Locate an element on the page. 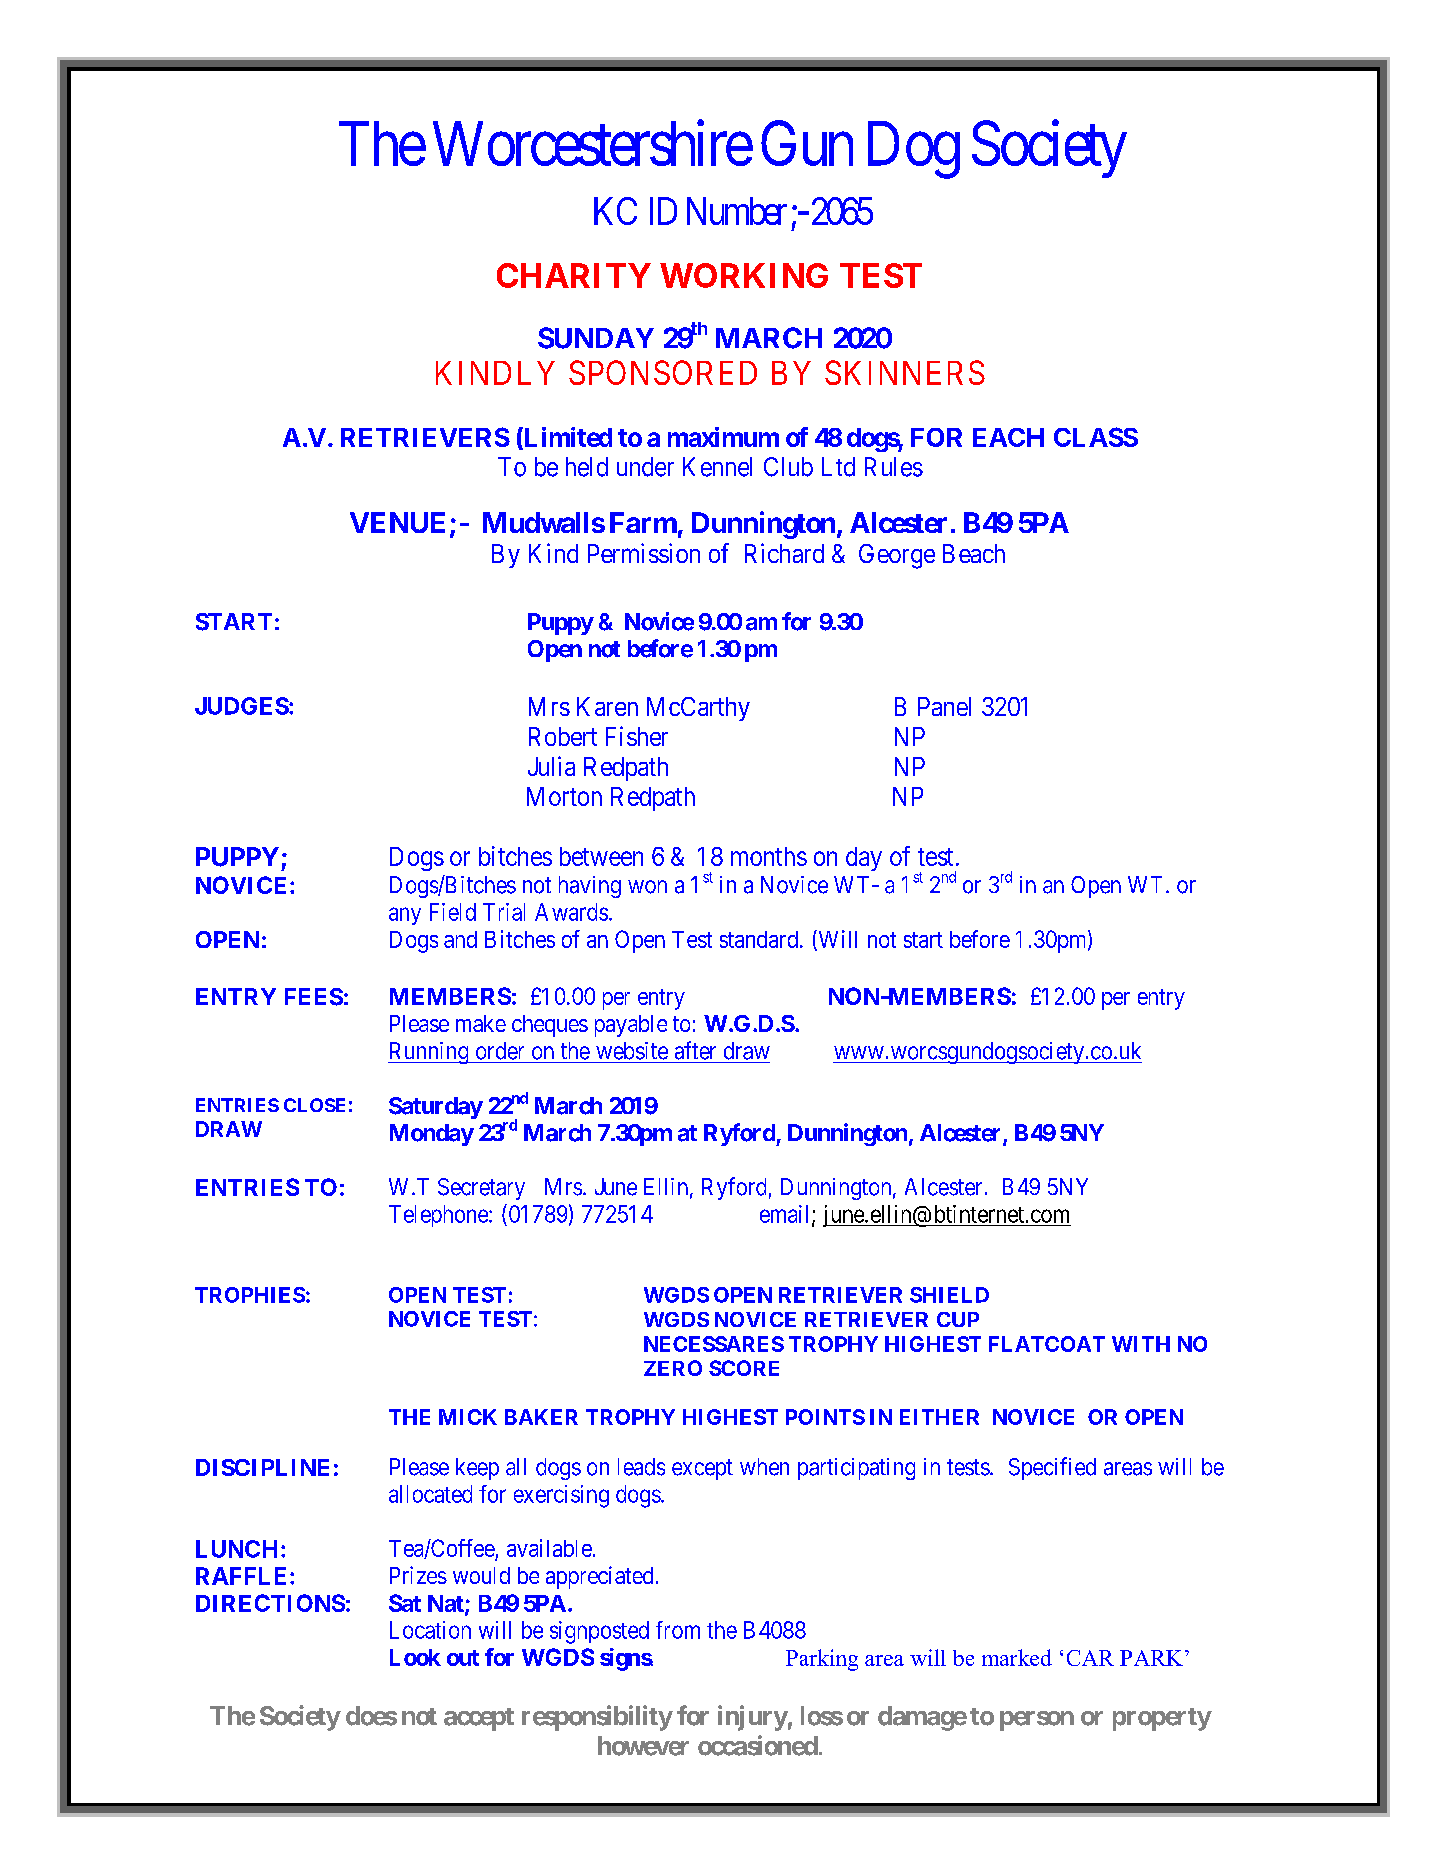  SKINNERS is located at coordinates (905, 372).
